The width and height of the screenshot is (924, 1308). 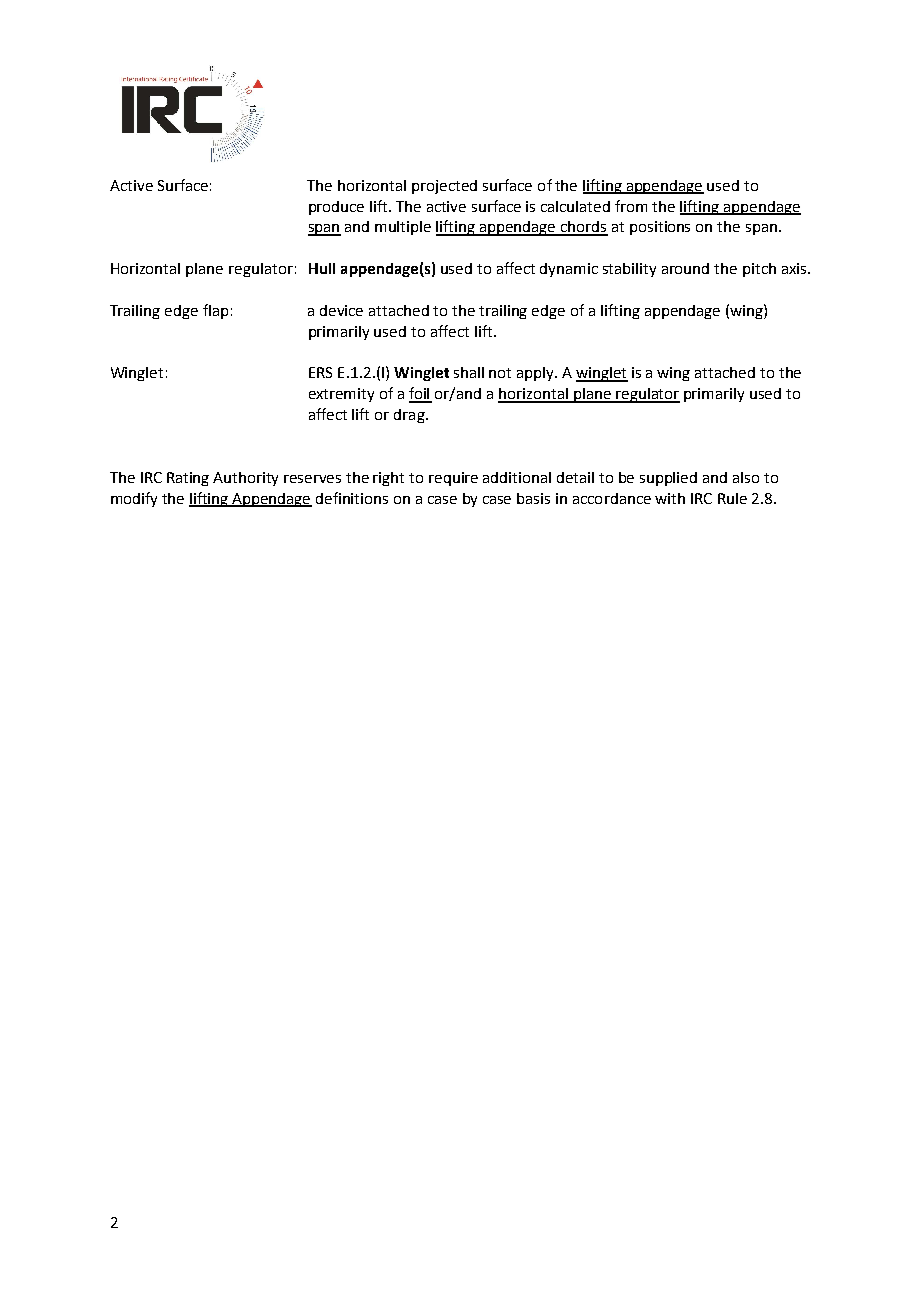 I want to click on foil, so click(x=420, y=394).
